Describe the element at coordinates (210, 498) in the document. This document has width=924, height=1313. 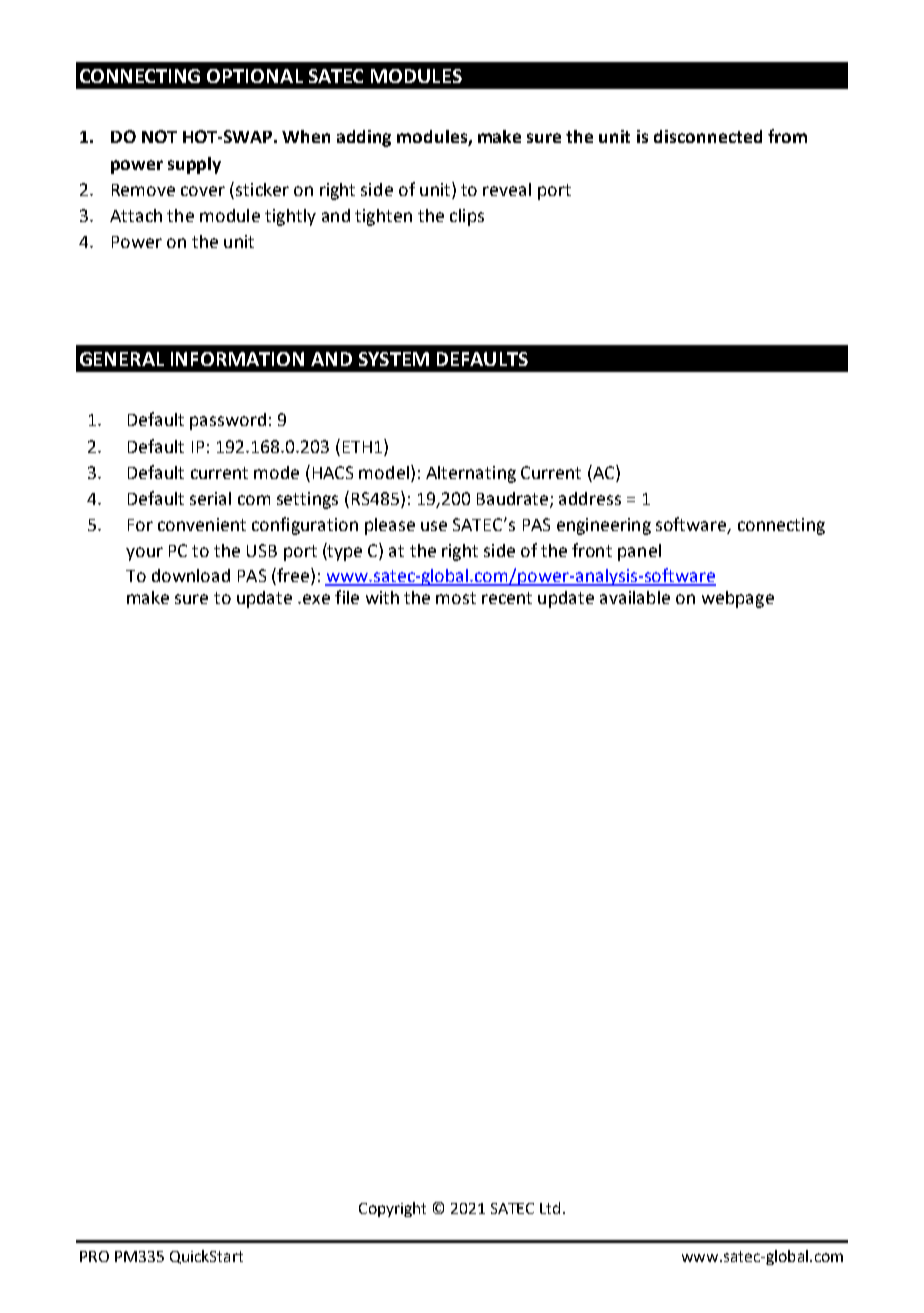
I see `serial` at that location.
